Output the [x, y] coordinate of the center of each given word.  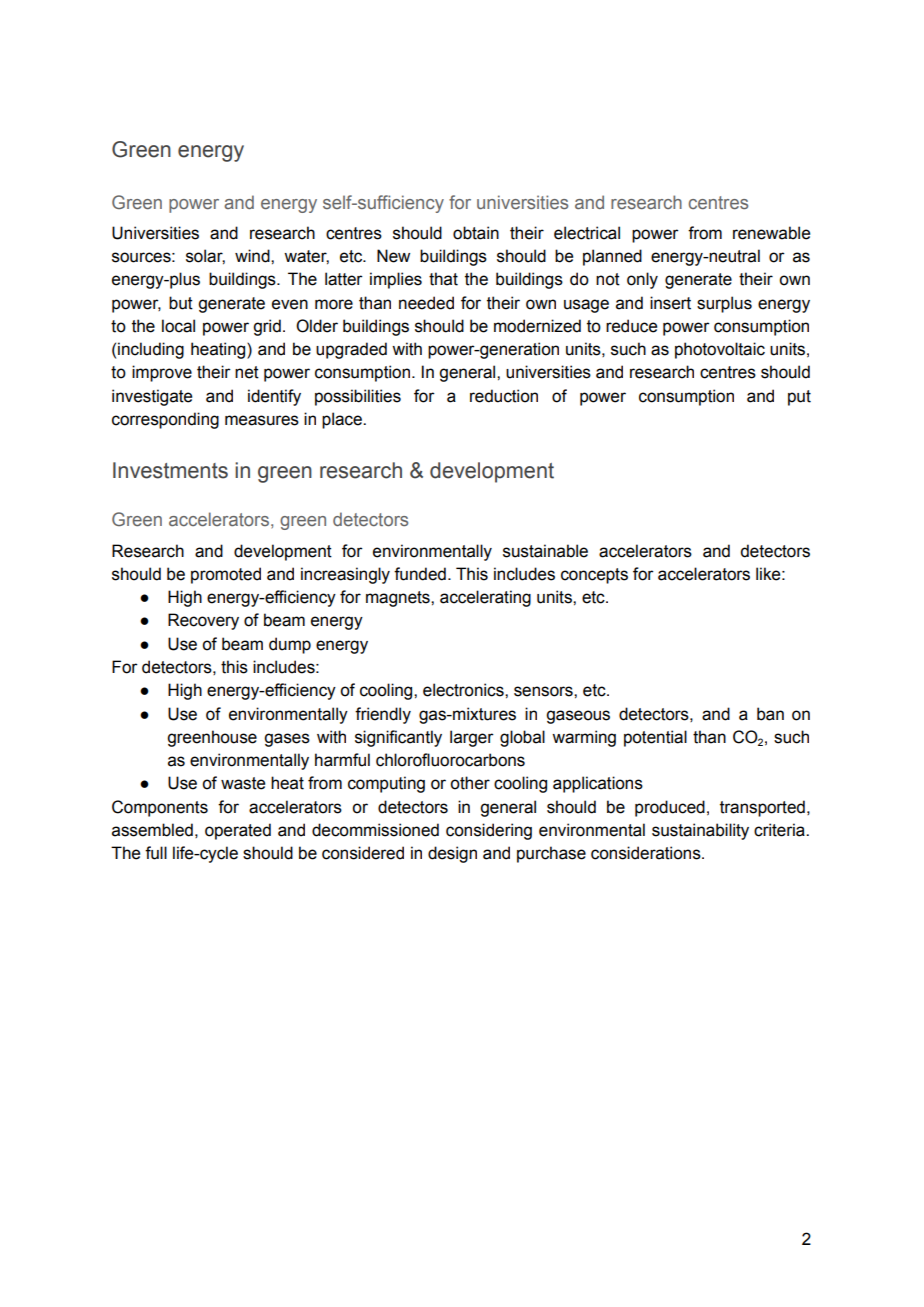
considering [489, 831]
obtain [476, 233]
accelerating [485, 598]
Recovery [203, 621]
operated [238, 831]
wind [253, 256]
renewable [771, 233]
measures [262, 420]
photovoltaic [720, 350]
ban [770, 714]
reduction [504, 396]
